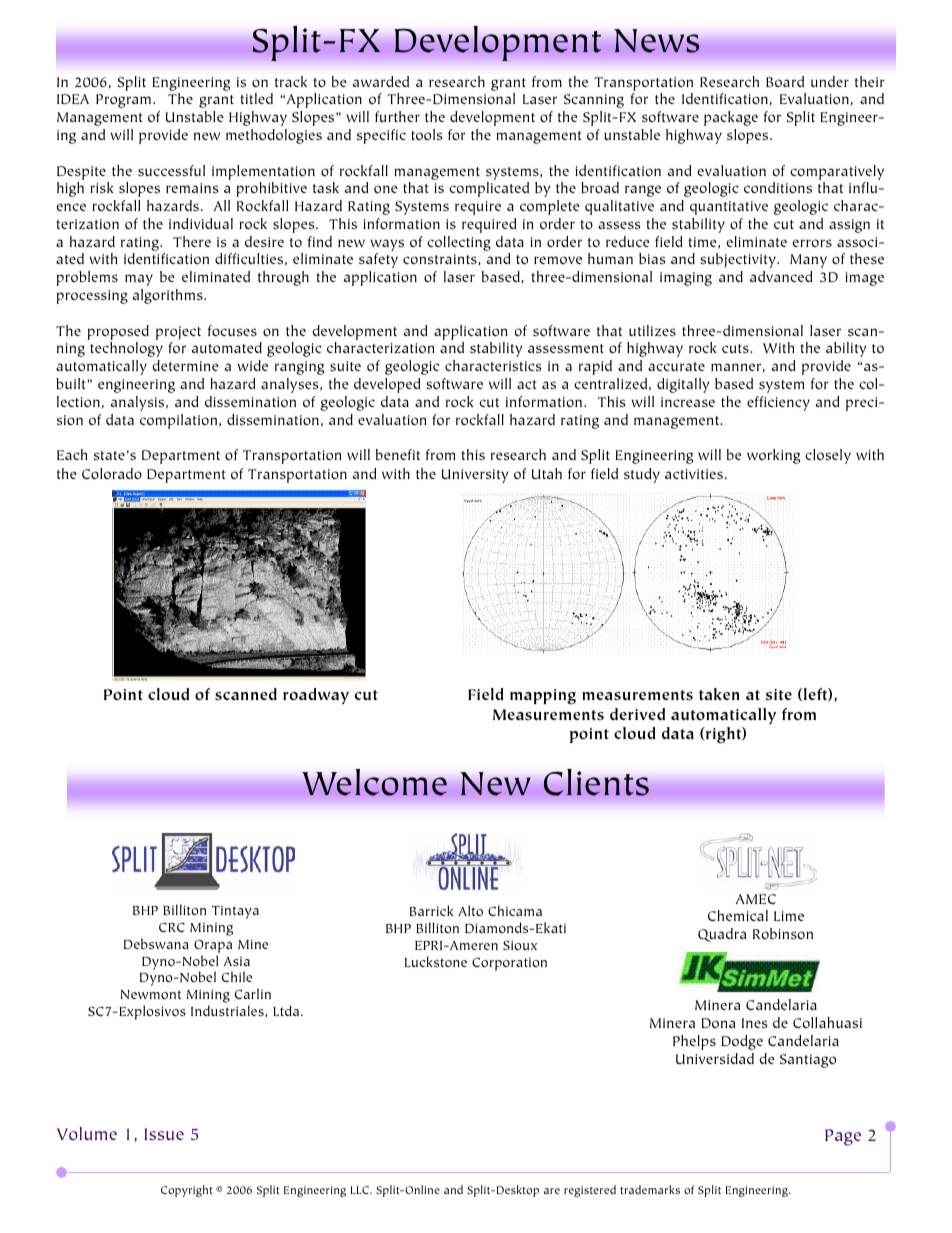 This screenshot has height=1233, width=952. Describe the element at coordinates (125, 101) in the screenshot. I see `Program` at that location.
